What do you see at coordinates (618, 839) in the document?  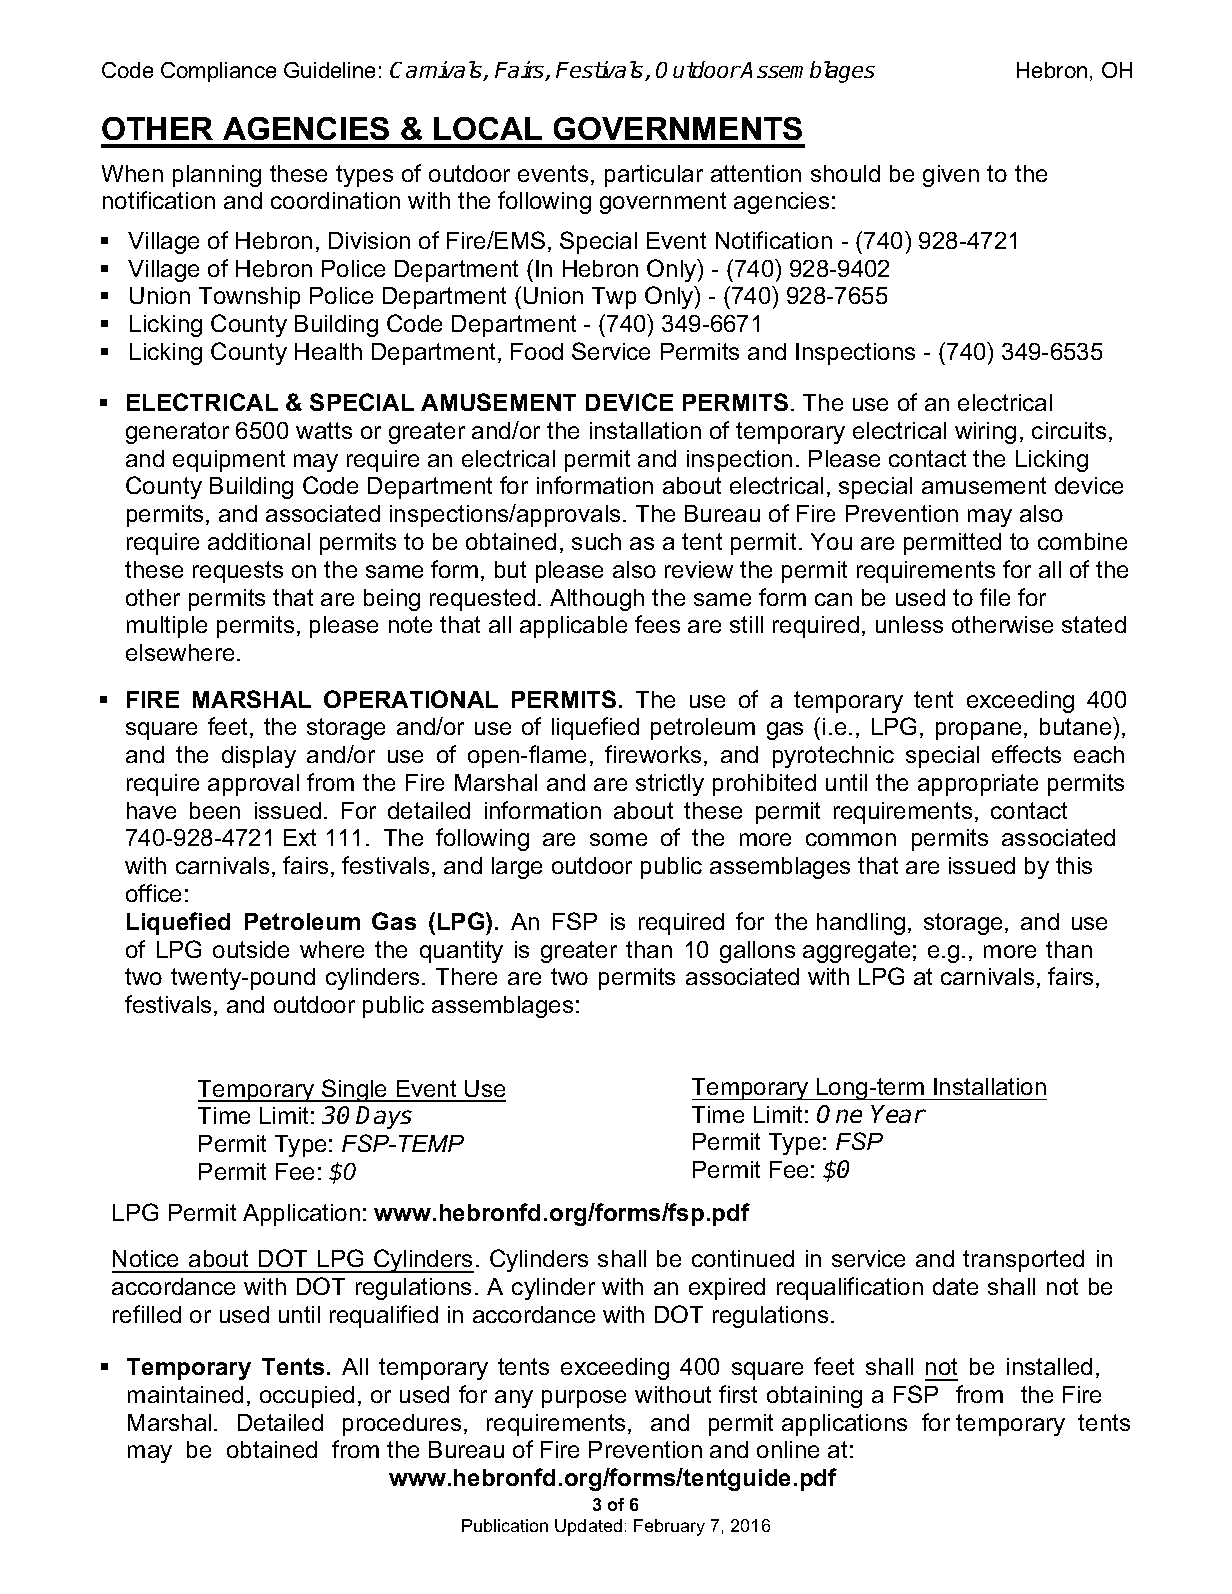 I see `some` at bounding box center [618, 839].
